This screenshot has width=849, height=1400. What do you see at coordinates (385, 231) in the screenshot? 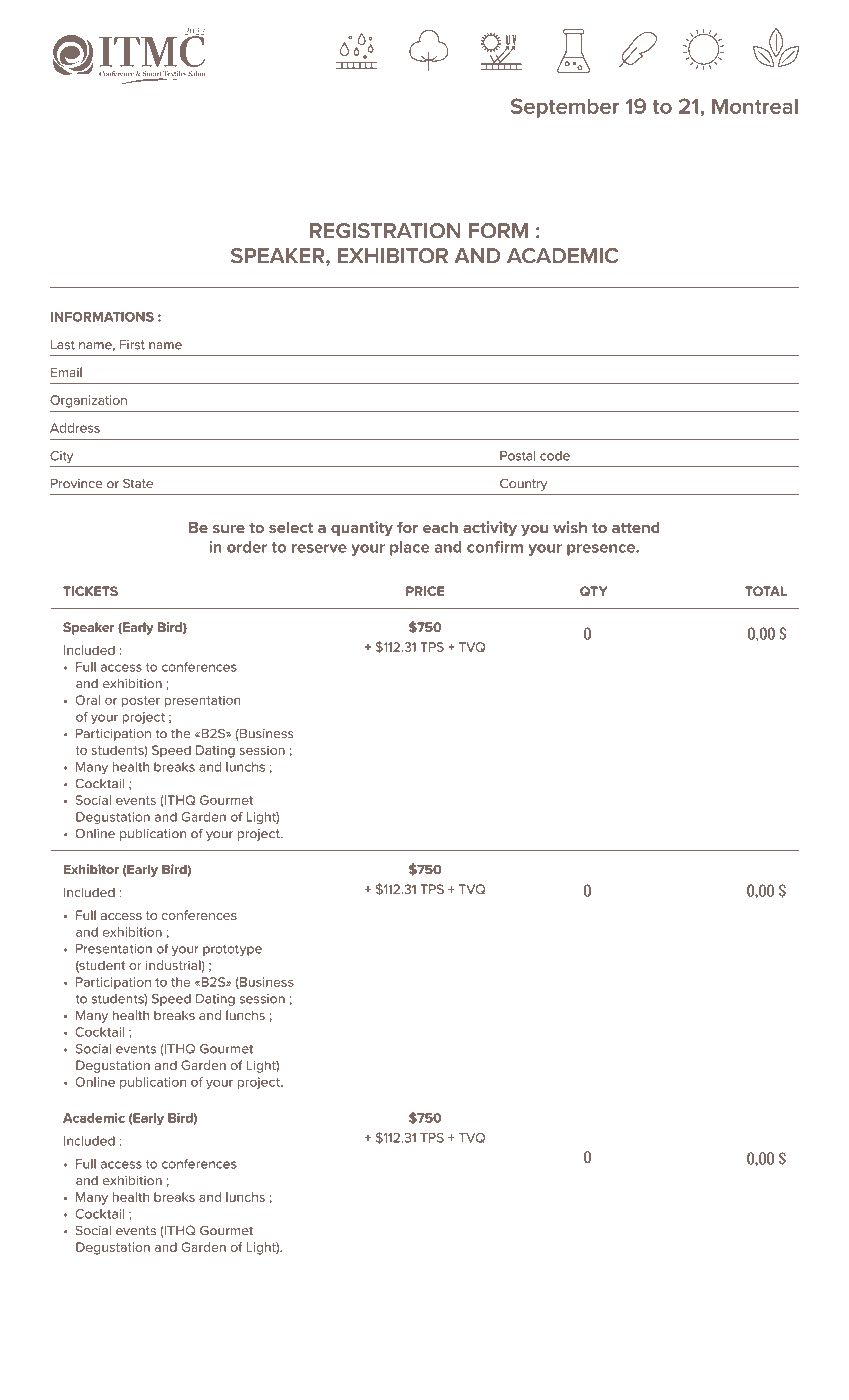
I see `REGISTRATION` at bounding box center [385, 231].
